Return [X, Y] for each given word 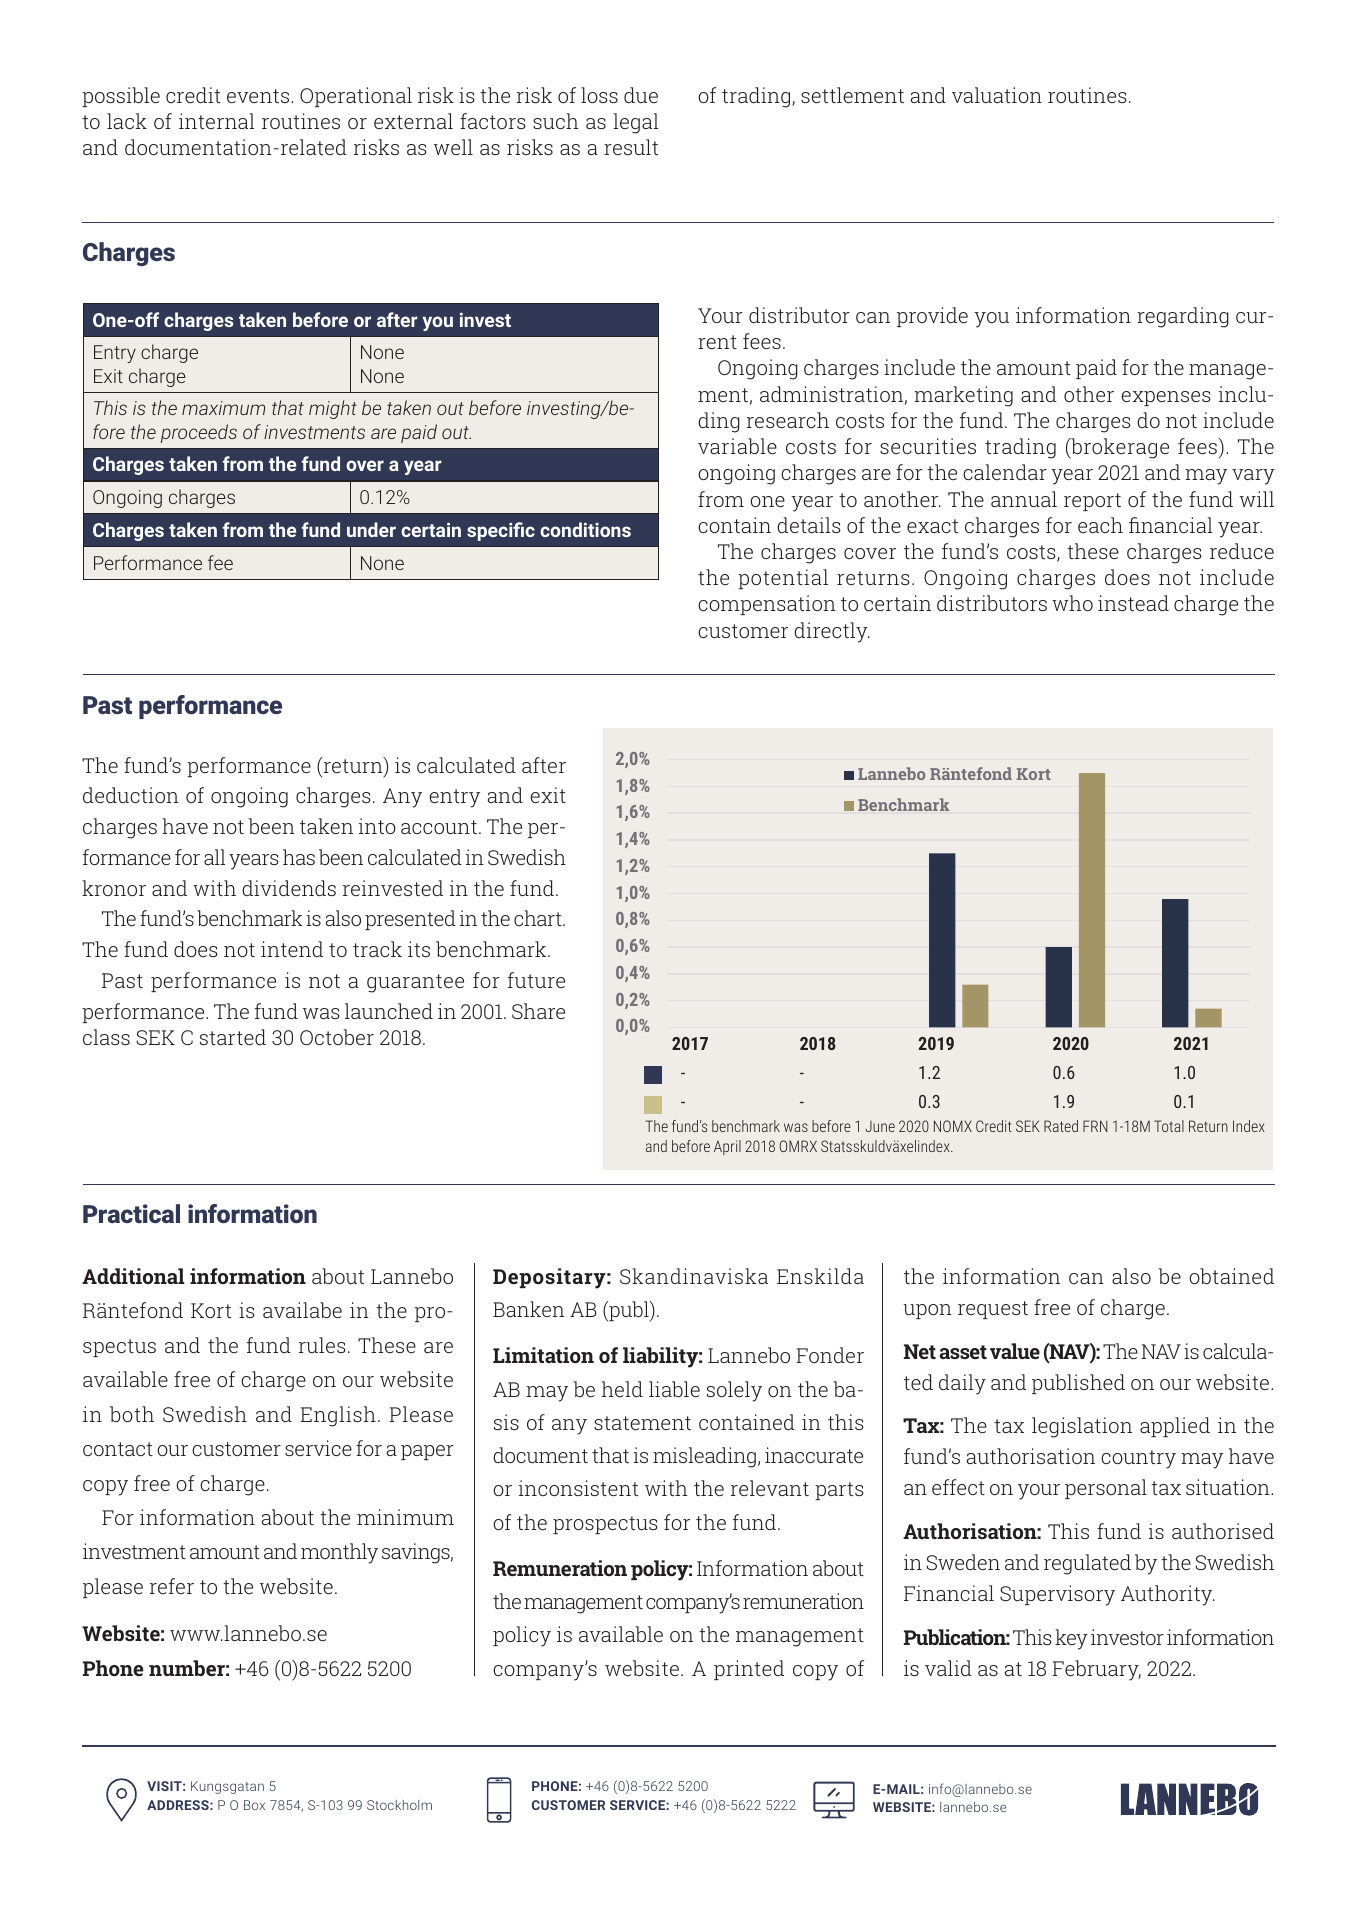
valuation [997, 95]
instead [1133, 603]
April [727, 1147]
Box [254, 1805]
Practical [131, 1213]
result [631, 147]
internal [216, 121]
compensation [767, 605]
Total [1169, 1126]
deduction [131, 795]
